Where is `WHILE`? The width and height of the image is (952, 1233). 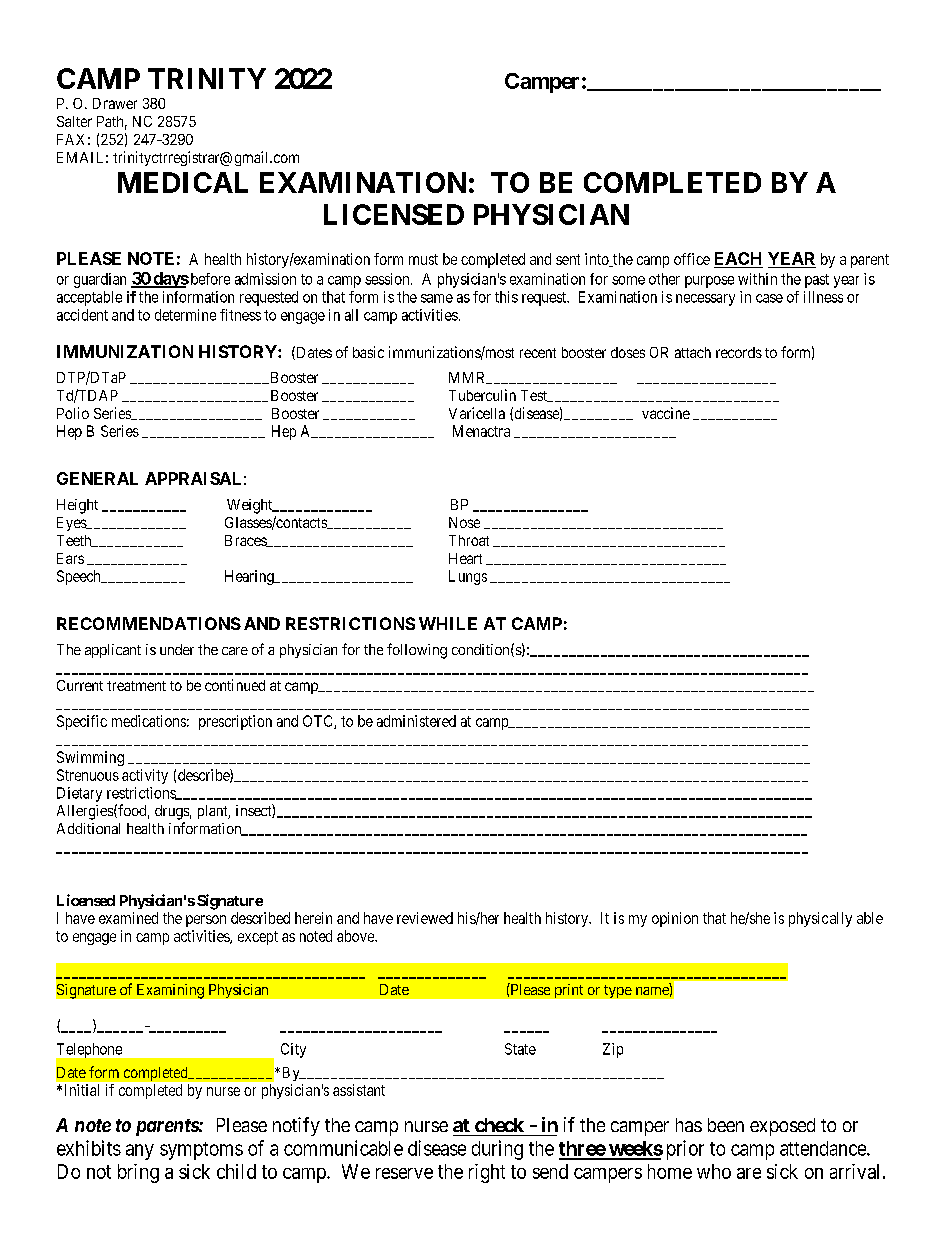
WHILE is located at coordinates (448, 623).
